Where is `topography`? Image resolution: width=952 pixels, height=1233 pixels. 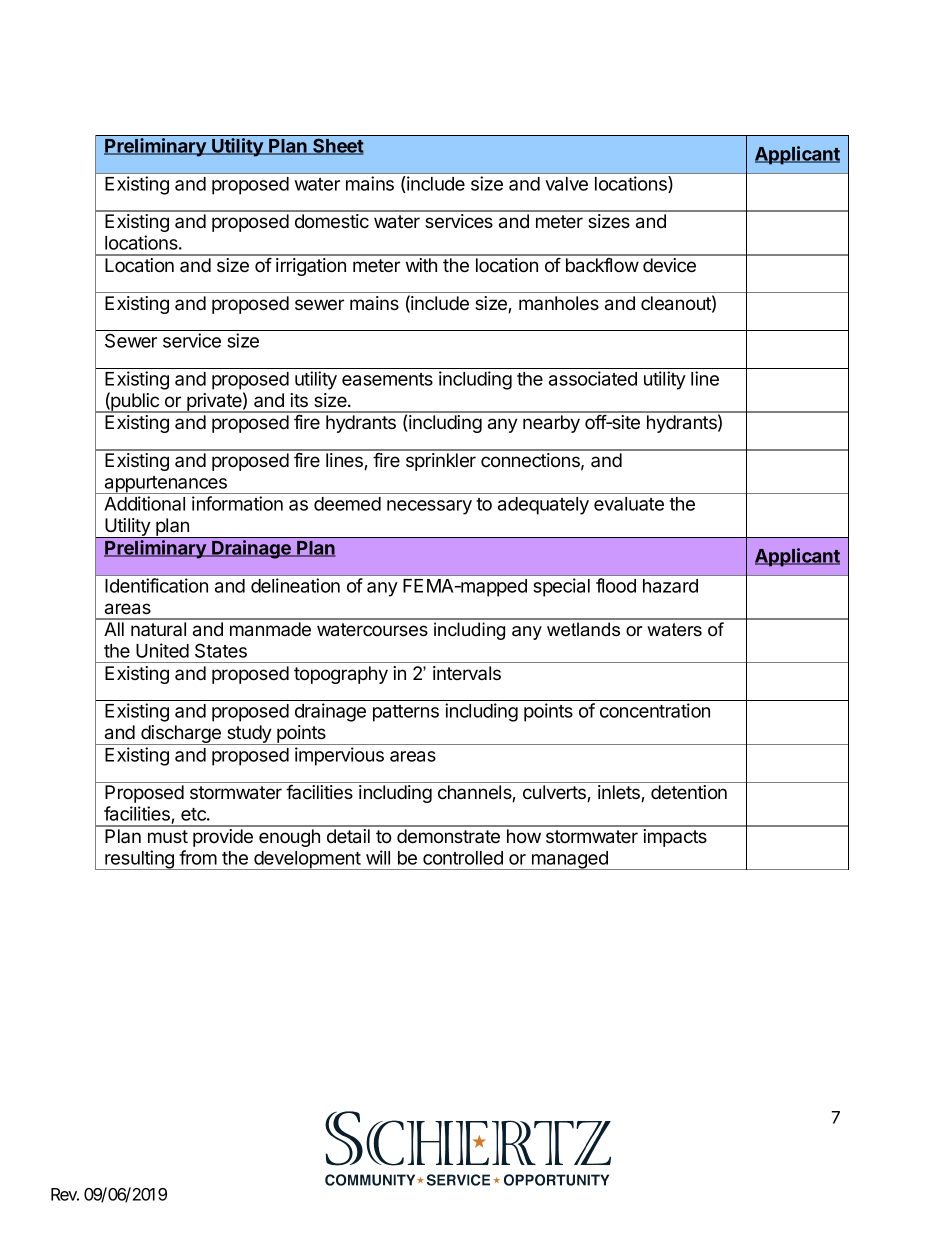 topography is located at coordinates (341, 675).
